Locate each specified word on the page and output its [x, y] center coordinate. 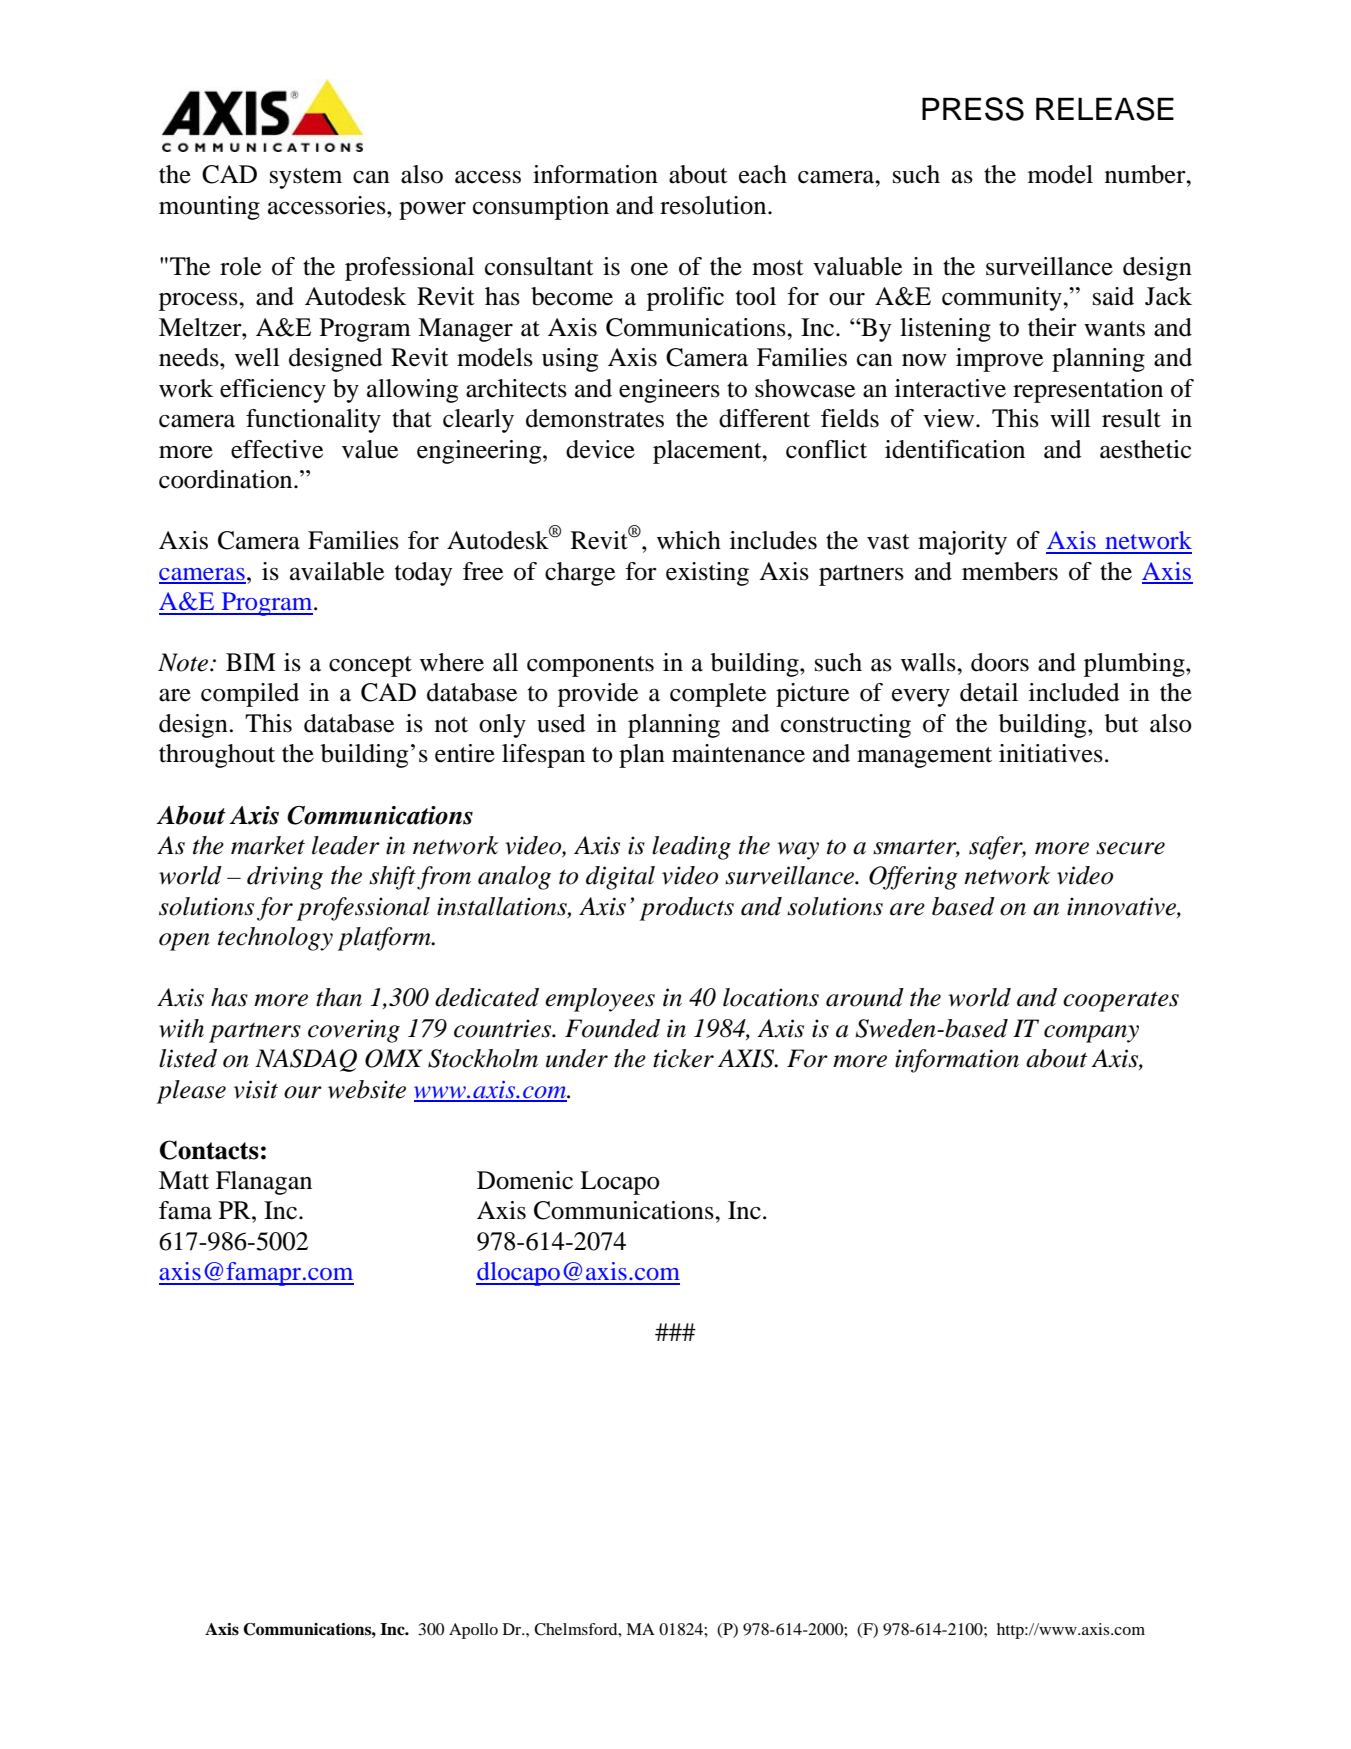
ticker [683, 1058]
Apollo [473, 1631]
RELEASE [1105, 109]
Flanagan [264, 1183]
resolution [714, 205]
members [1010, 571]
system [306, 178]
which [689, 540]
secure [1130, 848]
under [577, 1058]
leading [691, 848]
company [1091, 1034]
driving [285, 878]
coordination [227, 479]
